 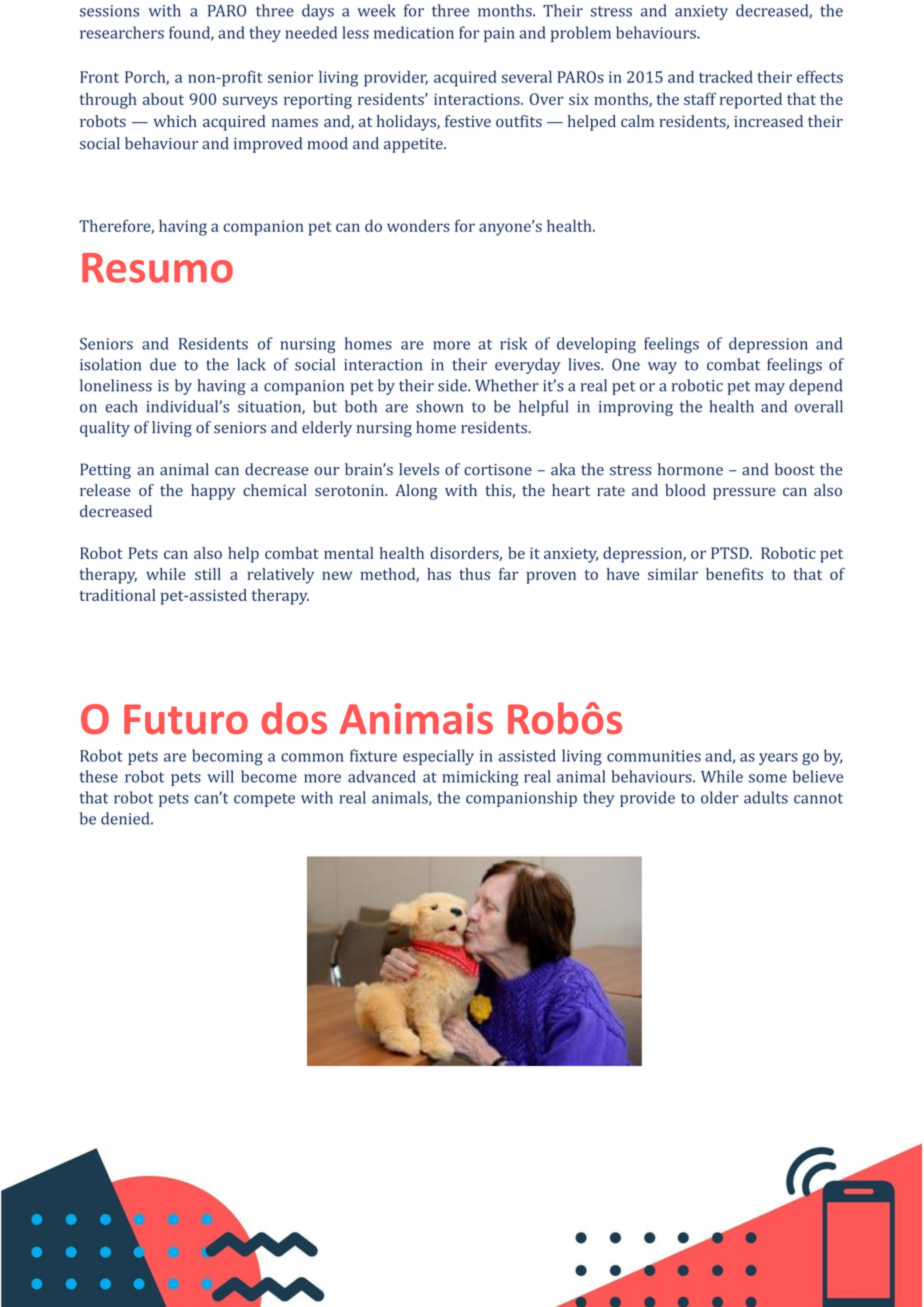 What do you see at coordinates (499, 34) in the page?
I see `pain` at bounding box center [499, 34].
